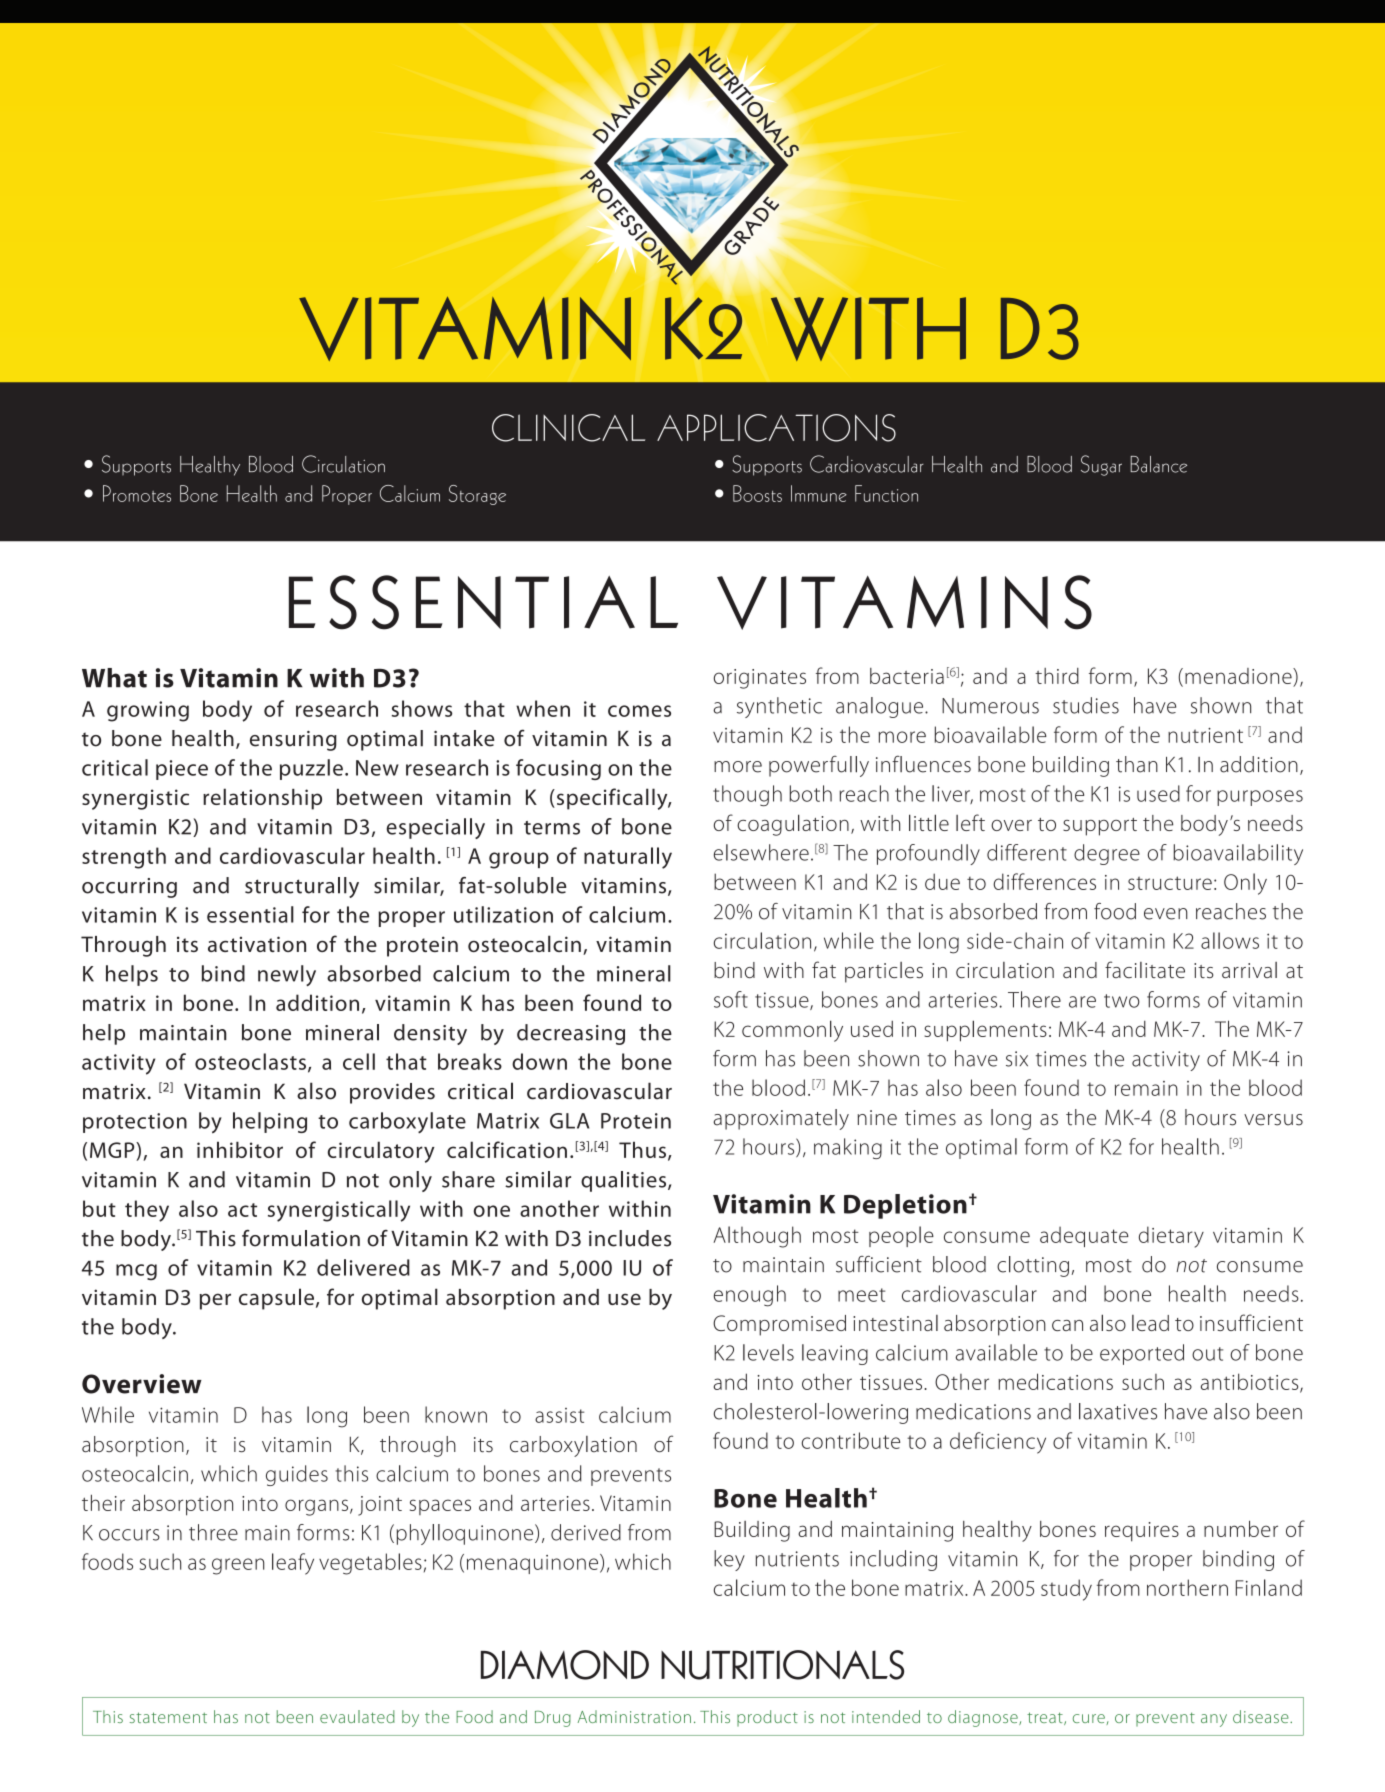 The width and height of the screenshot is (1385, 1792). I want to click on Balance, so click(1158, 464).
